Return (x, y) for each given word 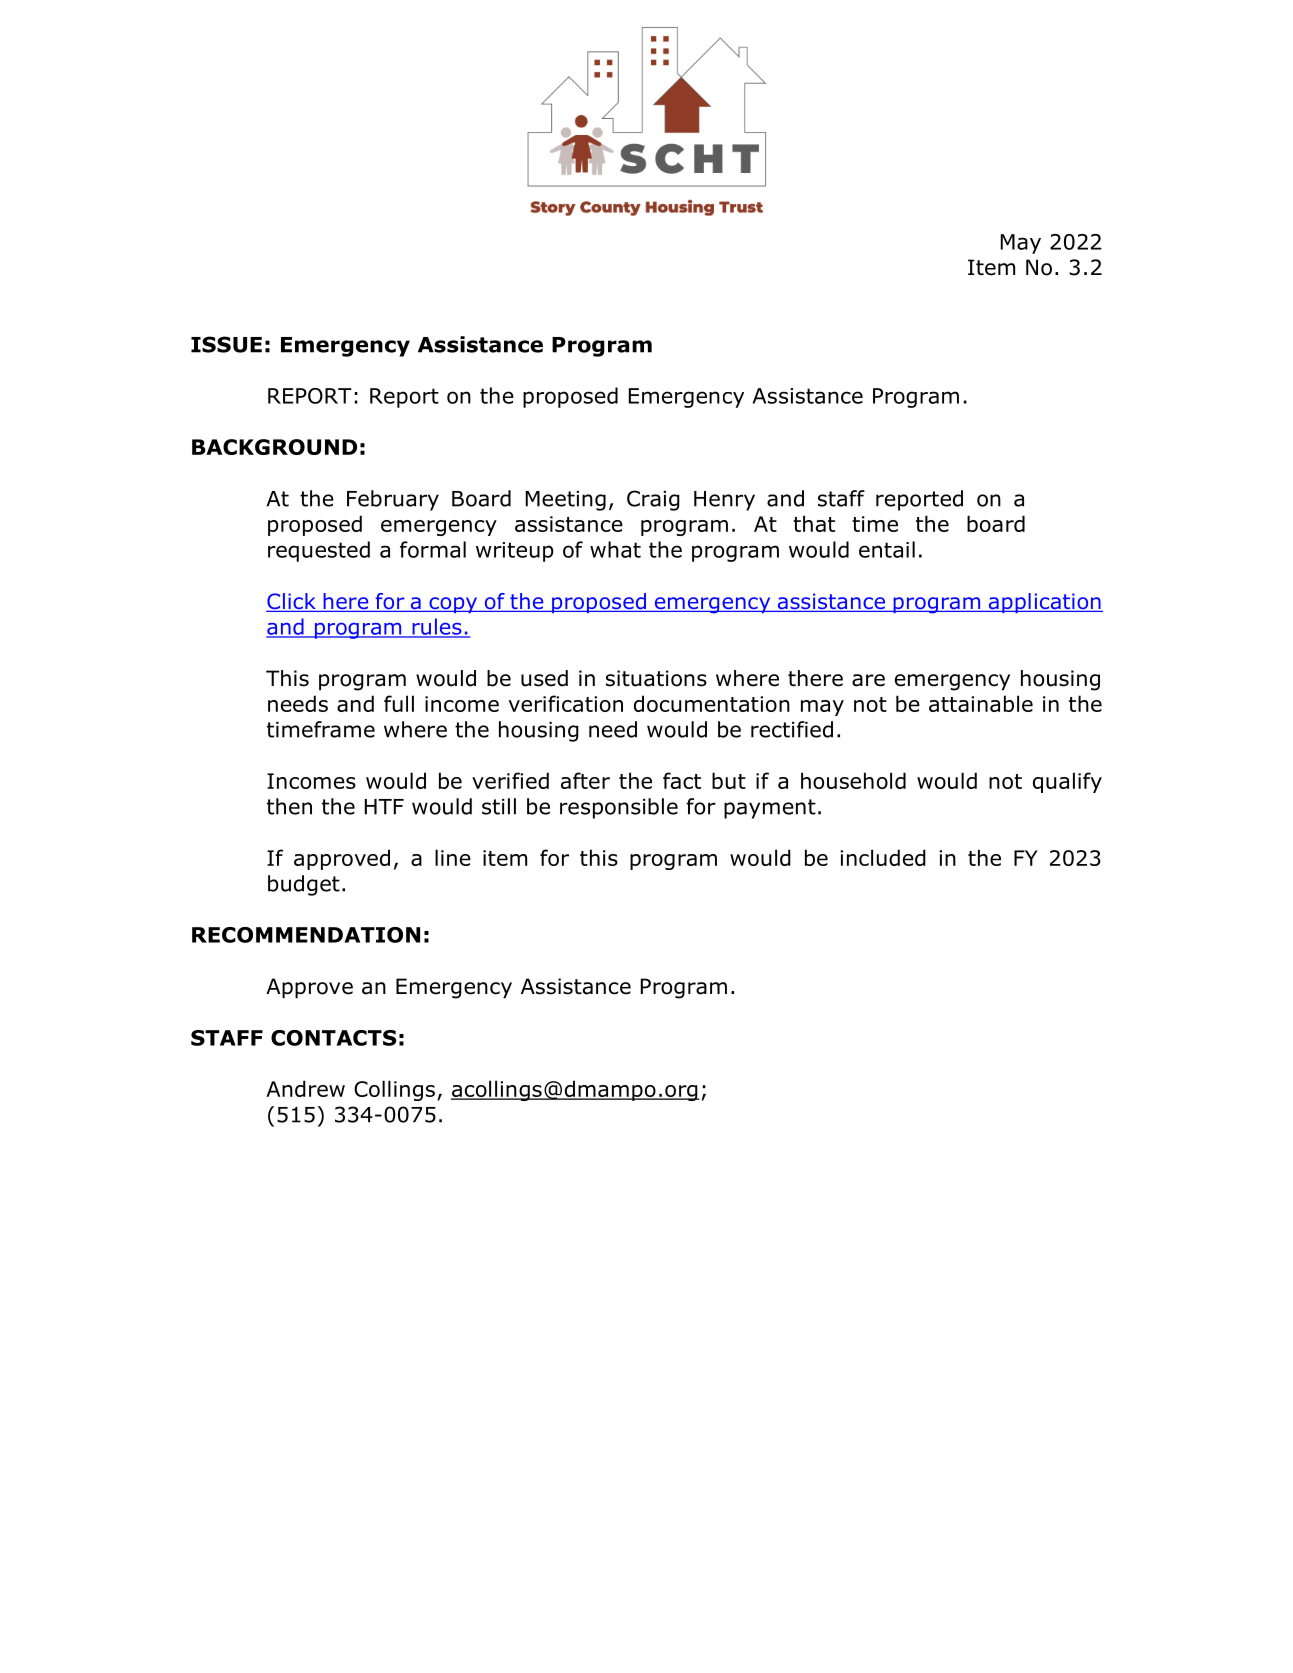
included (883, 857)
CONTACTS (333, 1038)
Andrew (305, 1088)
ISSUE (226, 344)
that (814, 523)
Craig (653, 500)
